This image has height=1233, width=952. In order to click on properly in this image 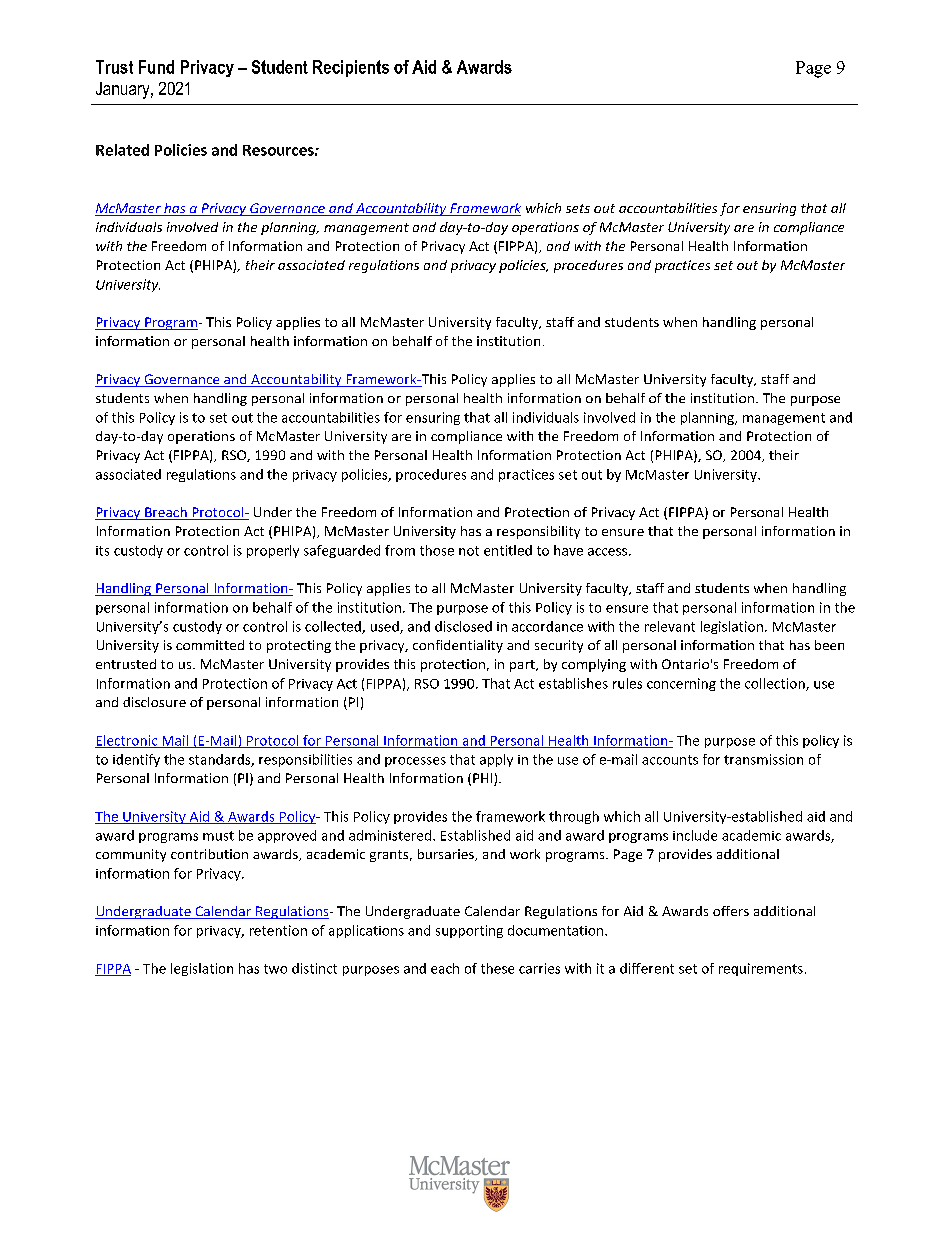, I will do `click(273, 551)`.
